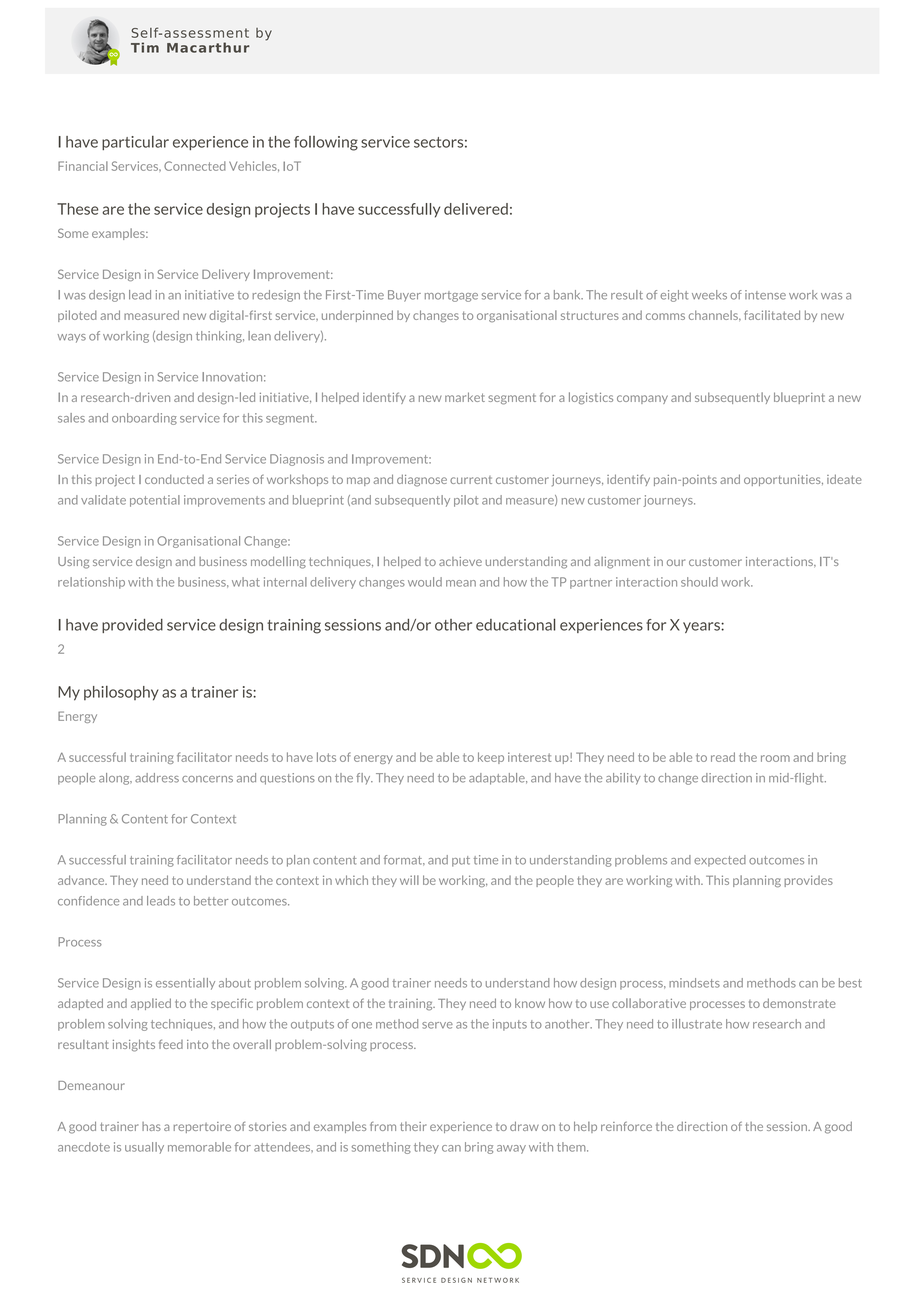 Image resolution: width=924 pixels, height=1308 pixels. I want to click on following, so click(326, 143).
